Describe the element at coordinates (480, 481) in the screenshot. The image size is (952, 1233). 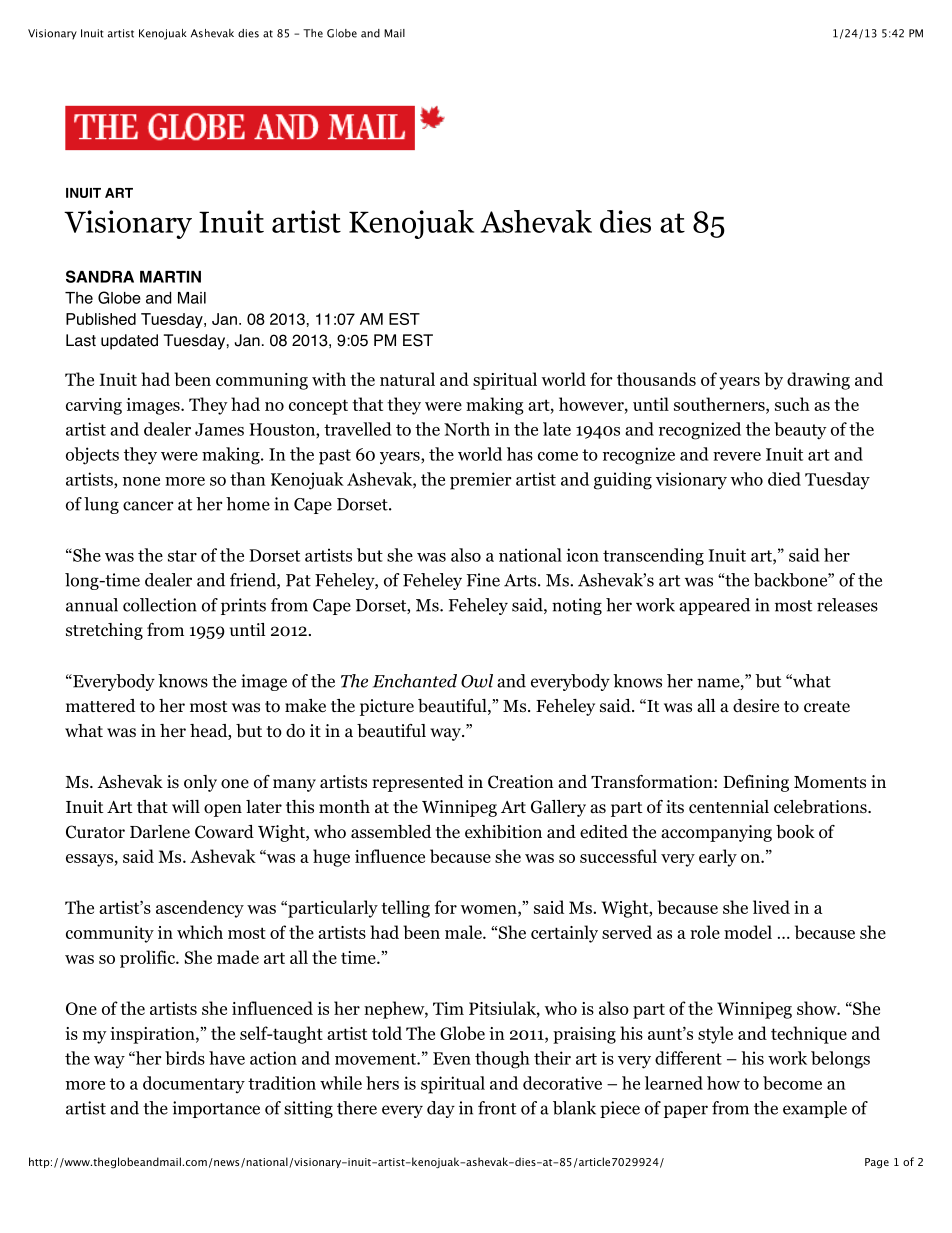
I see `premier` at that location.
